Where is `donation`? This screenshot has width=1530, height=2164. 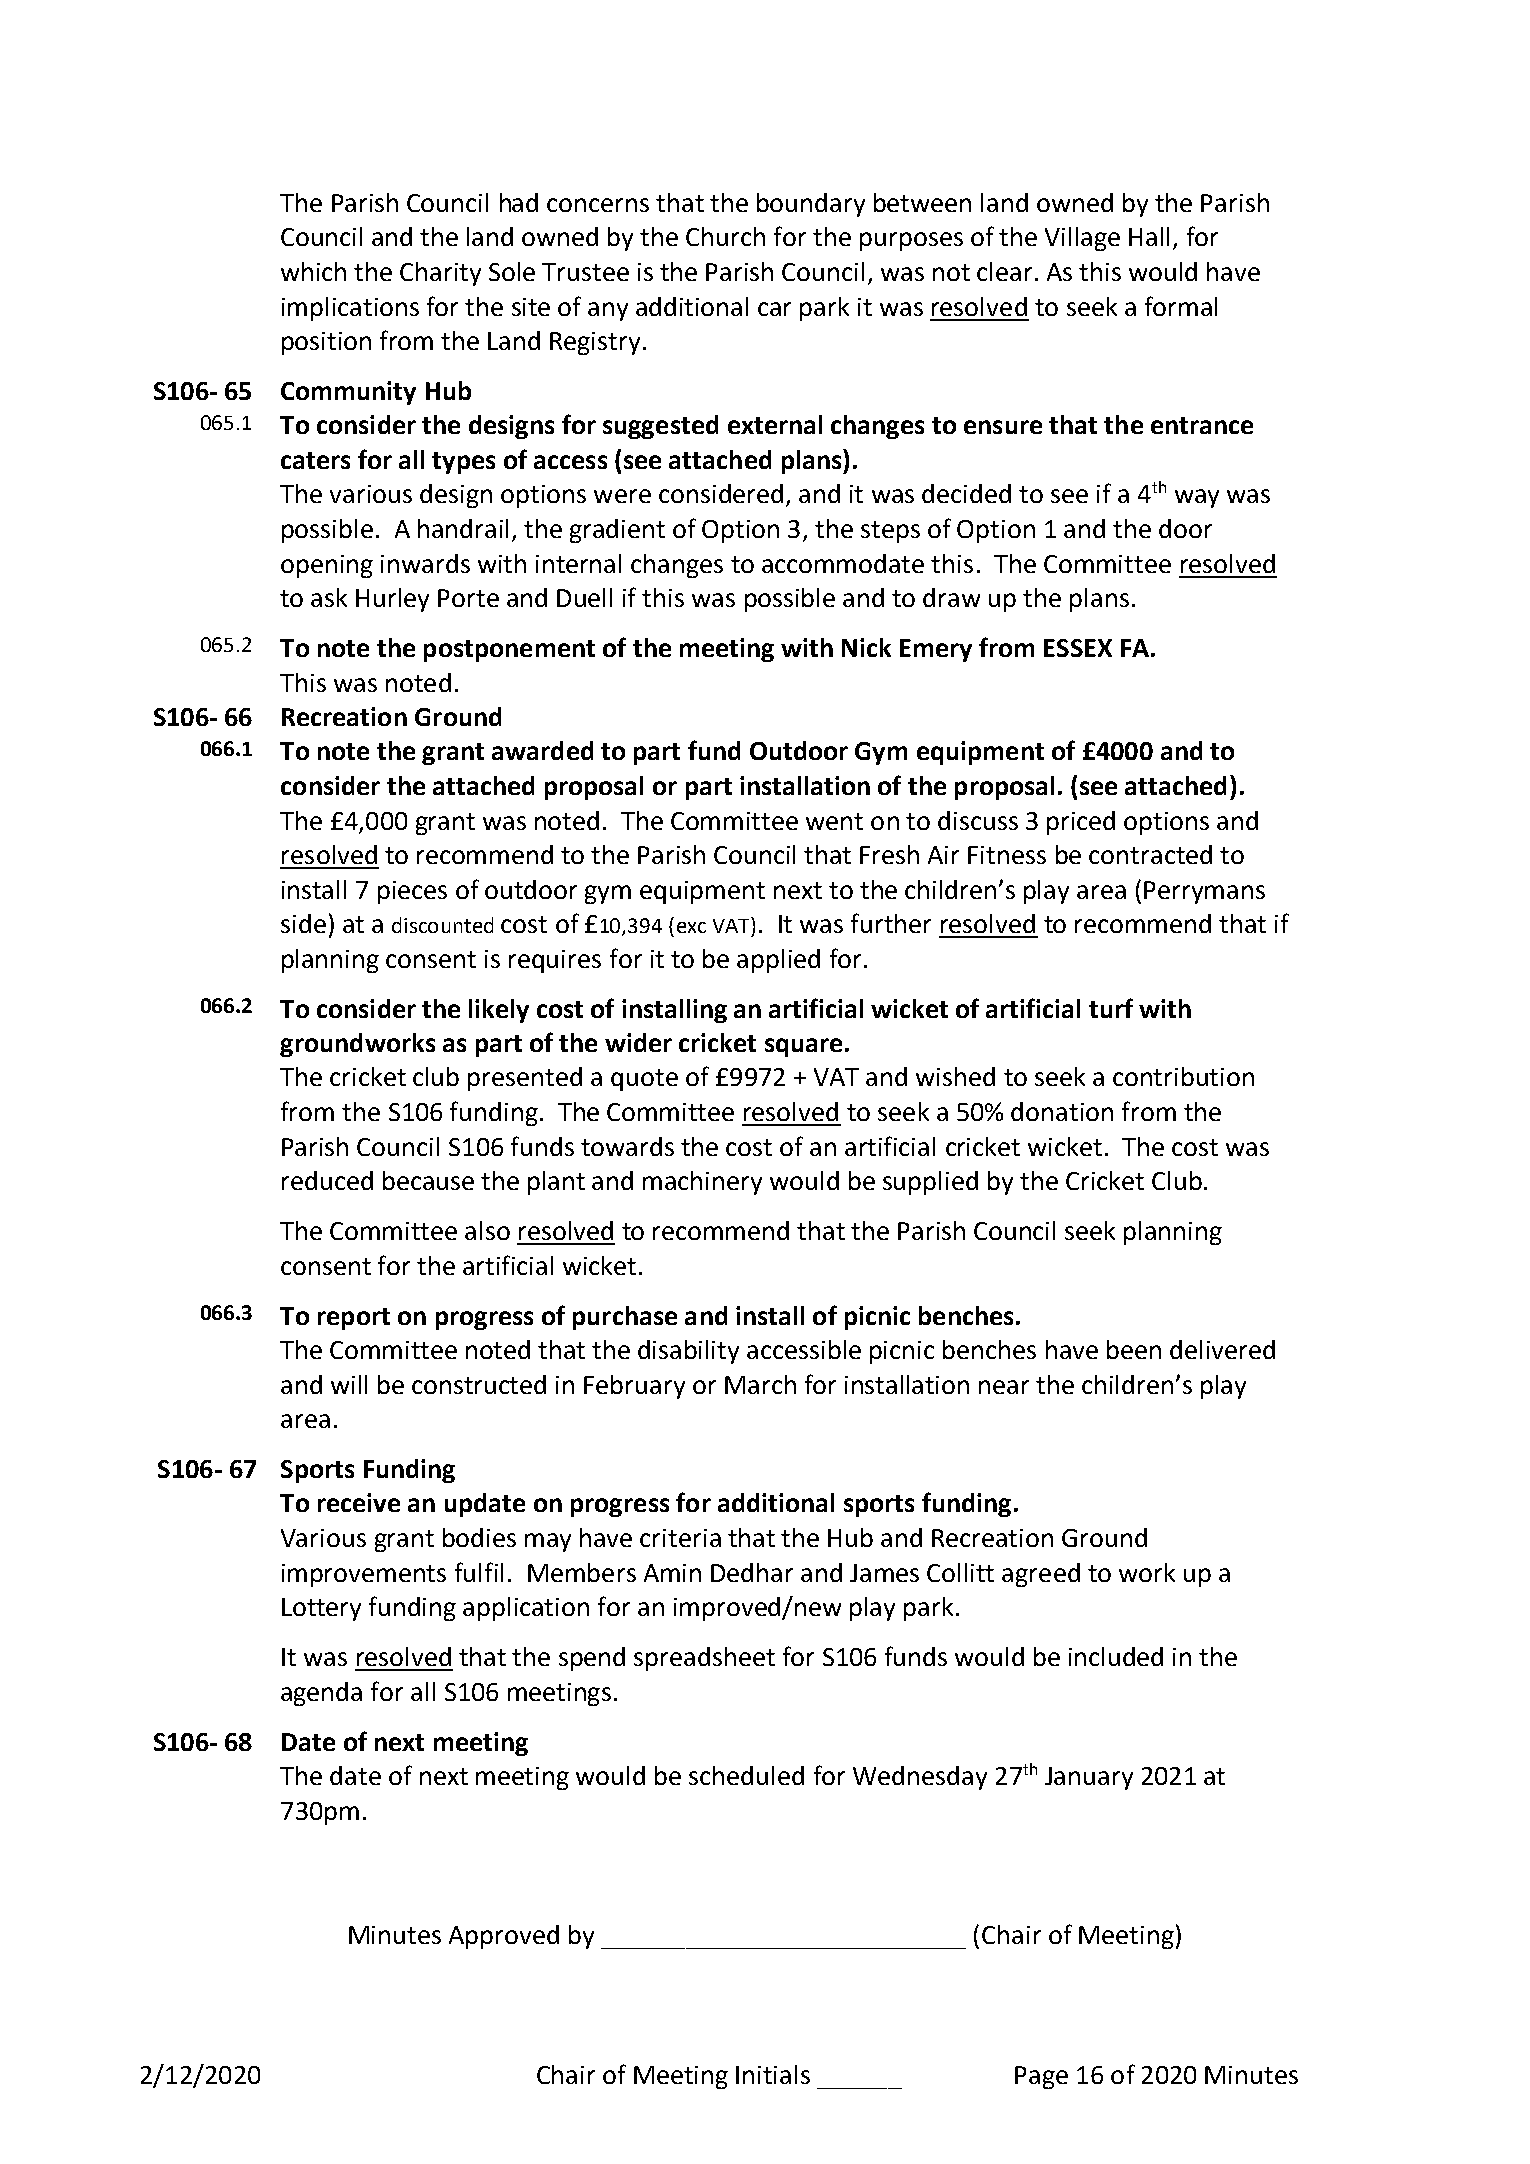
donation is located at coordinates (1062, 1111).
